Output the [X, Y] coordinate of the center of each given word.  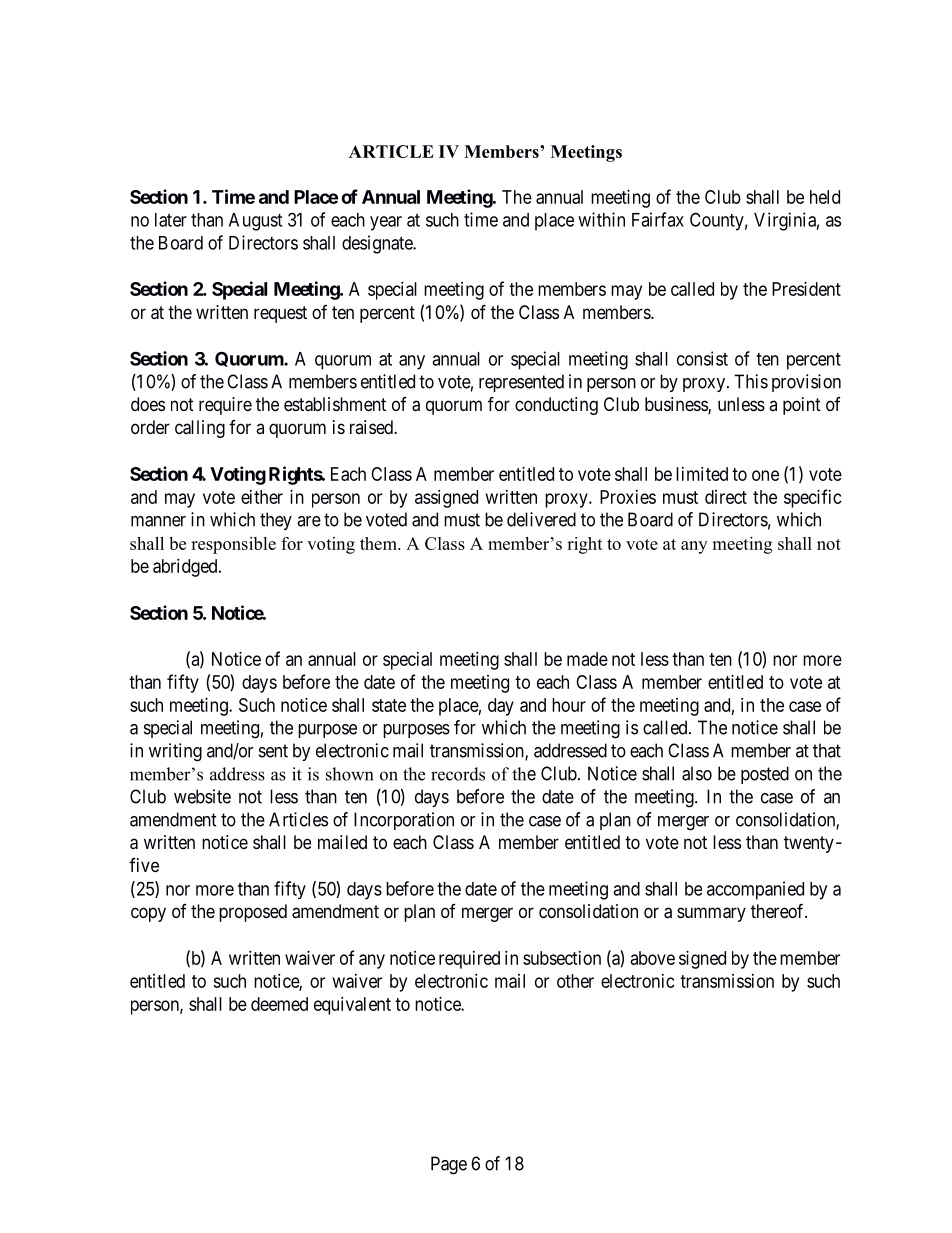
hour [569, 705]
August [255, 222]
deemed [279, 1004]
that [827, 750]
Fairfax [658, 219]
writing [175, 752]
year [386, 223]
